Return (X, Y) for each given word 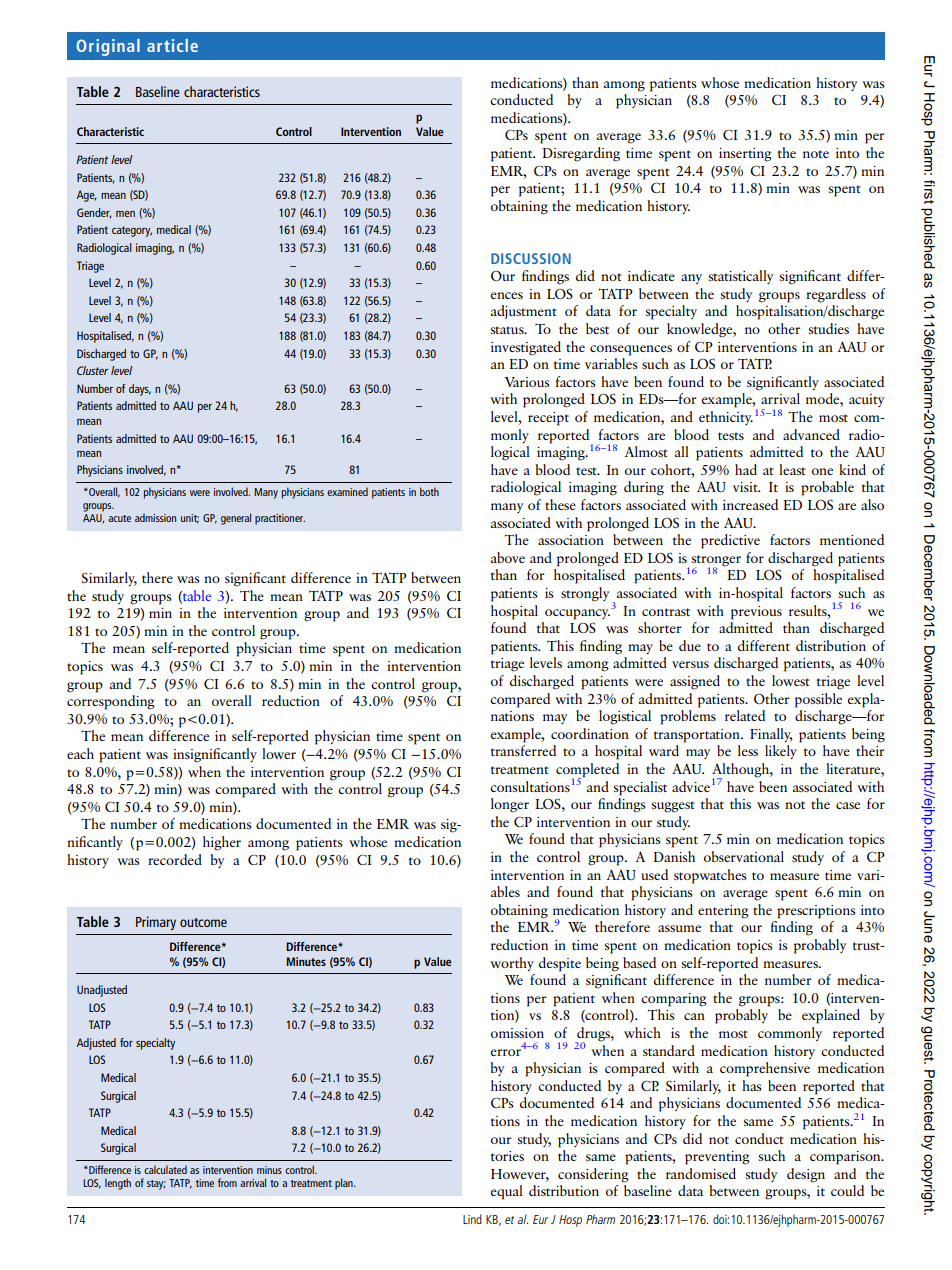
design (806, 1175)
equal (507, 1192)
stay (156, 1185)
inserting (745, 155)
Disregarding (581, 154)
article (172, 45)
